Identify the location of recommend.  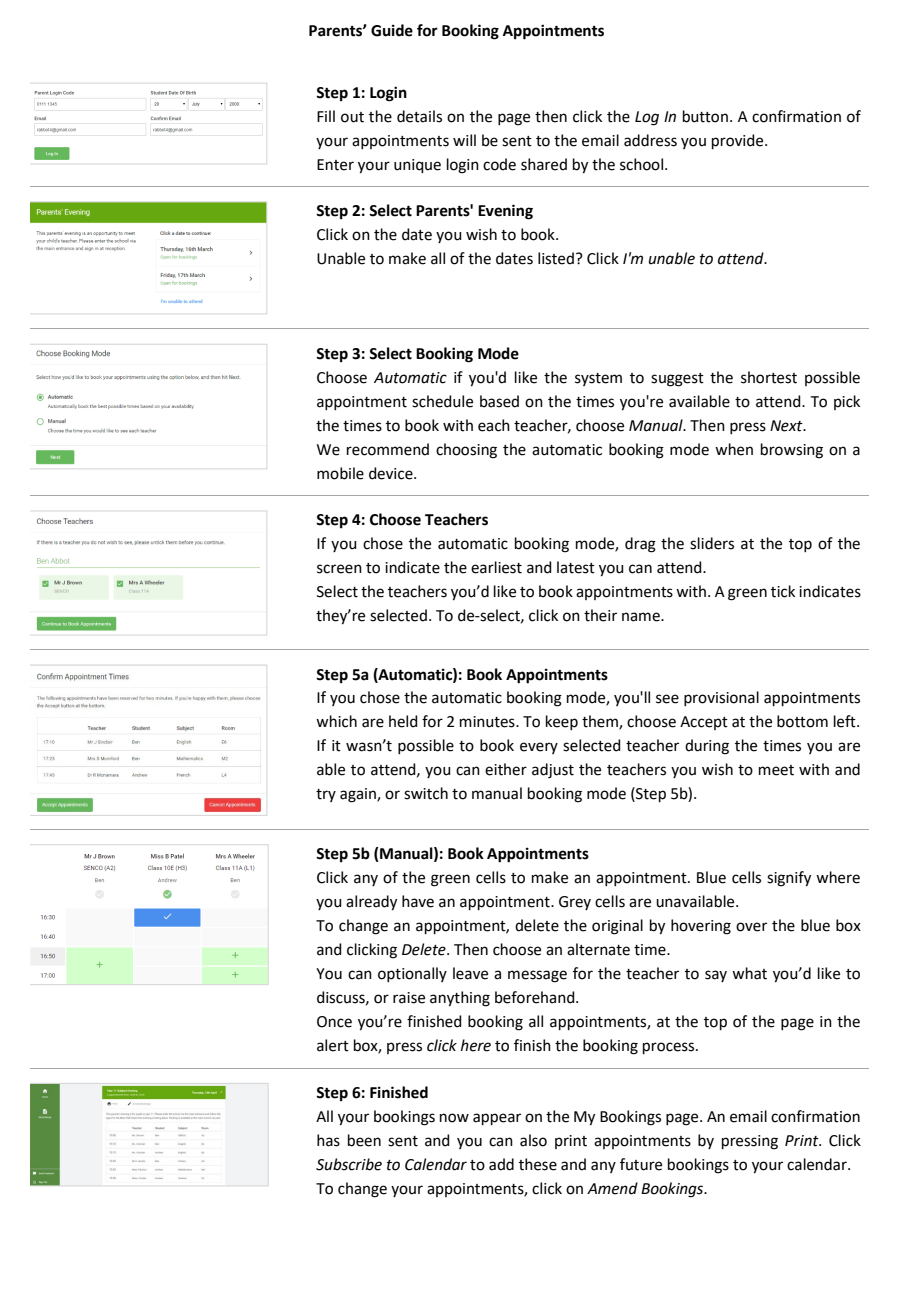
(388, 449).
